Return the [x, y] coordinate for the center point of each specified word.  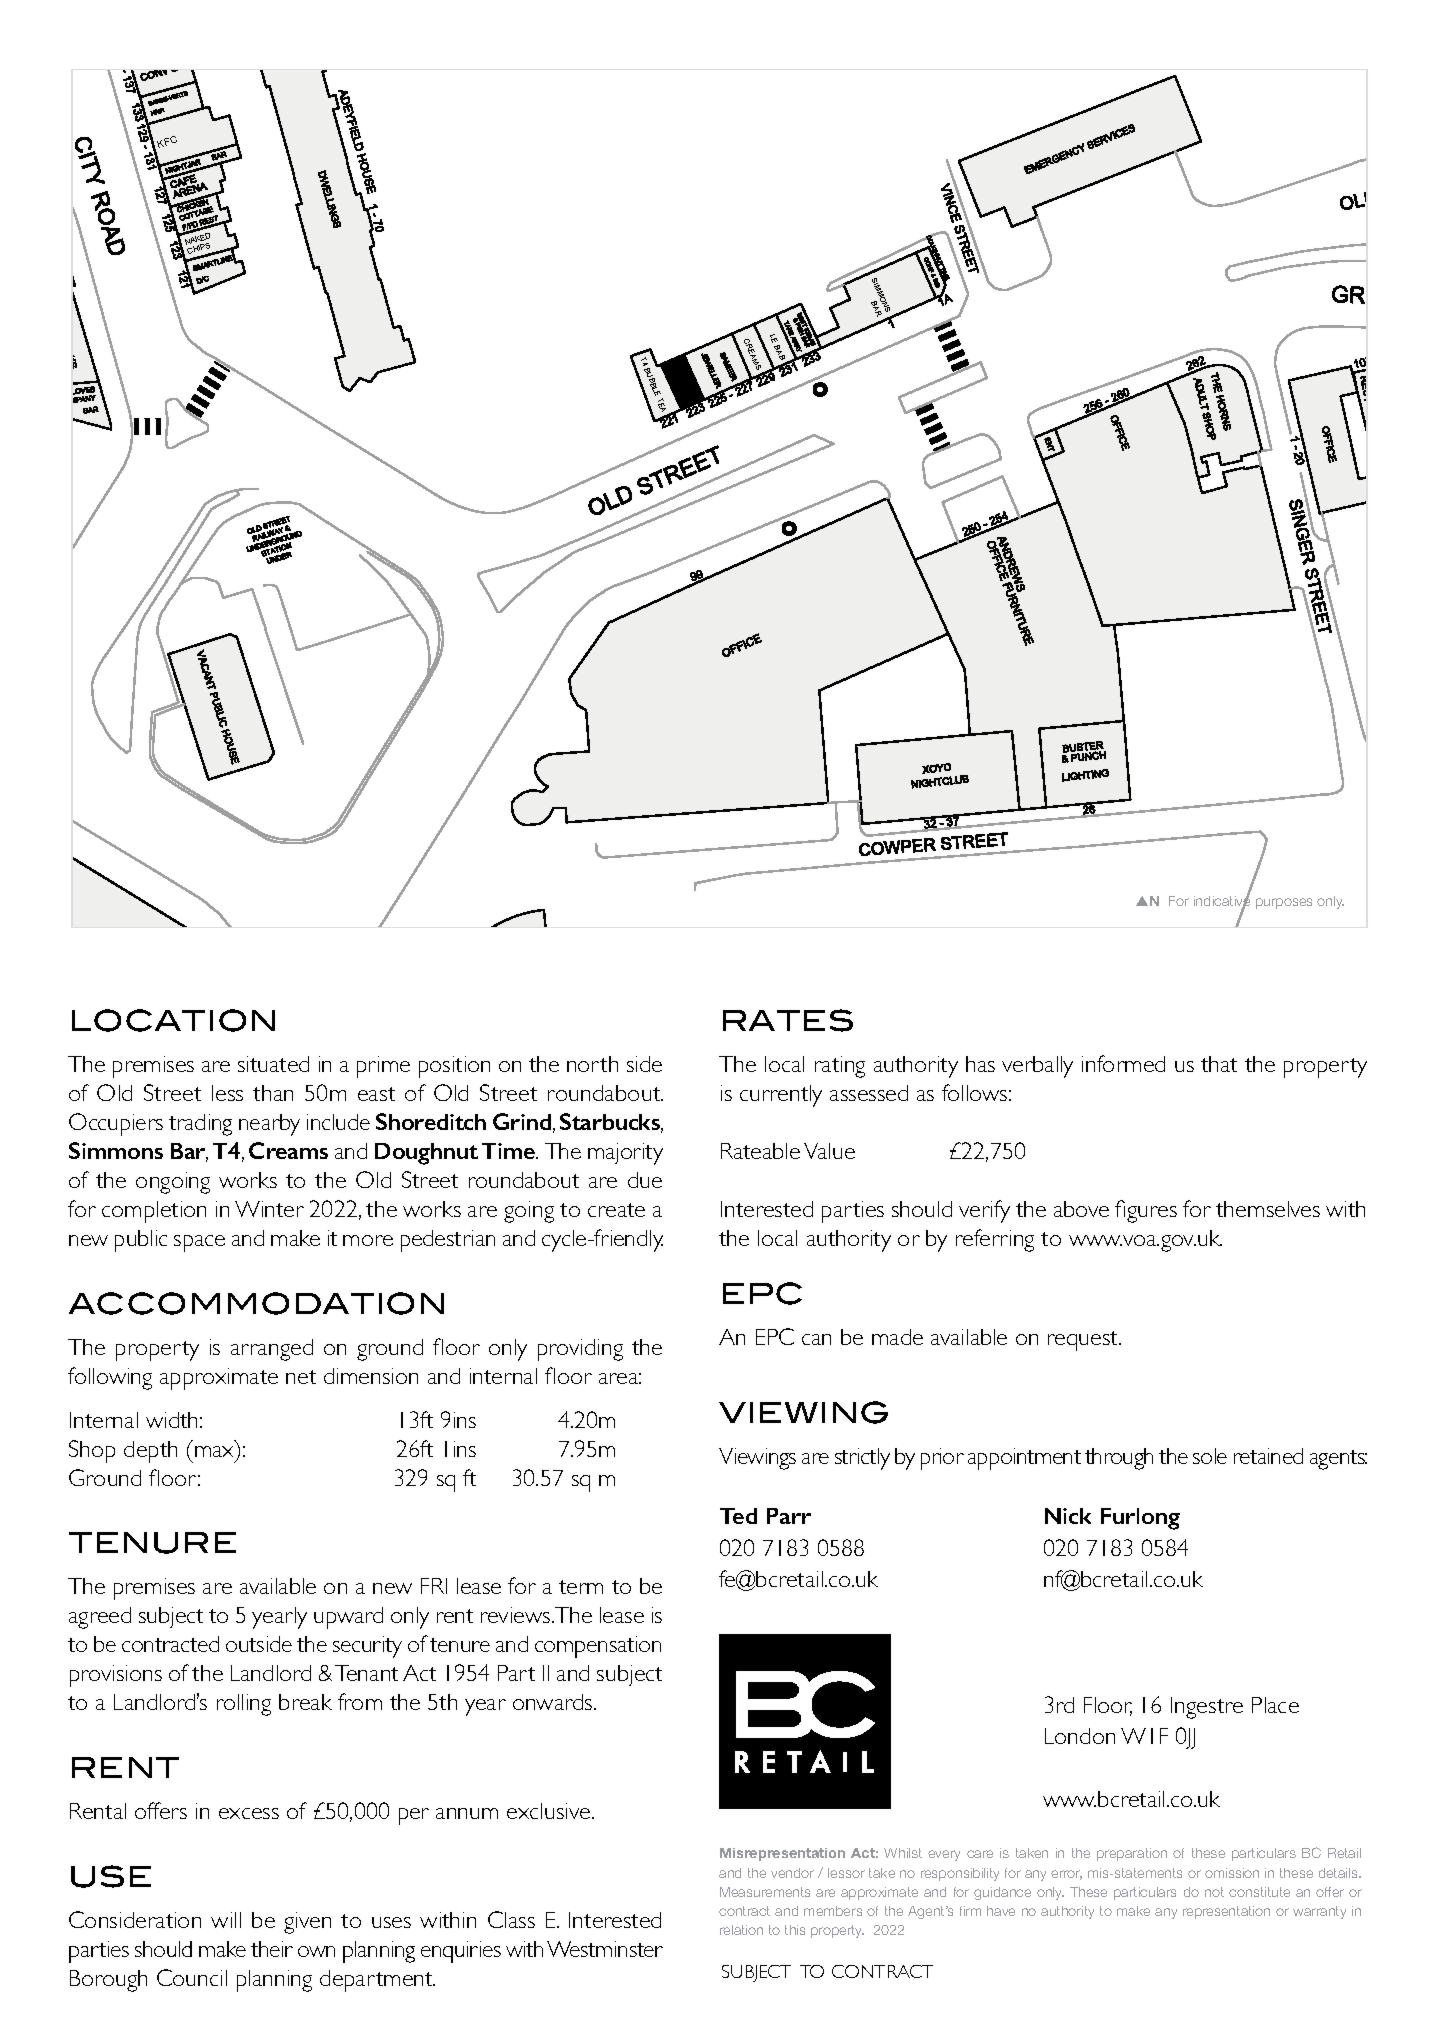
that [1219, 1064]
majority [625, 1154]
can [816, 1339]
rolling [244, 1705]
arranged [272, 1350]
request [1084, 1341]
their [272, 1949]
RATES [788, 1020]
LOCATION [173, 1020]
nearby [269, 1125]
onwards [554, 1702]
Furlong [1140, 1519]
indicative [1222, 902]
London [1080, 1736]
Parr [789, 1516]
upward [348, 1618]
